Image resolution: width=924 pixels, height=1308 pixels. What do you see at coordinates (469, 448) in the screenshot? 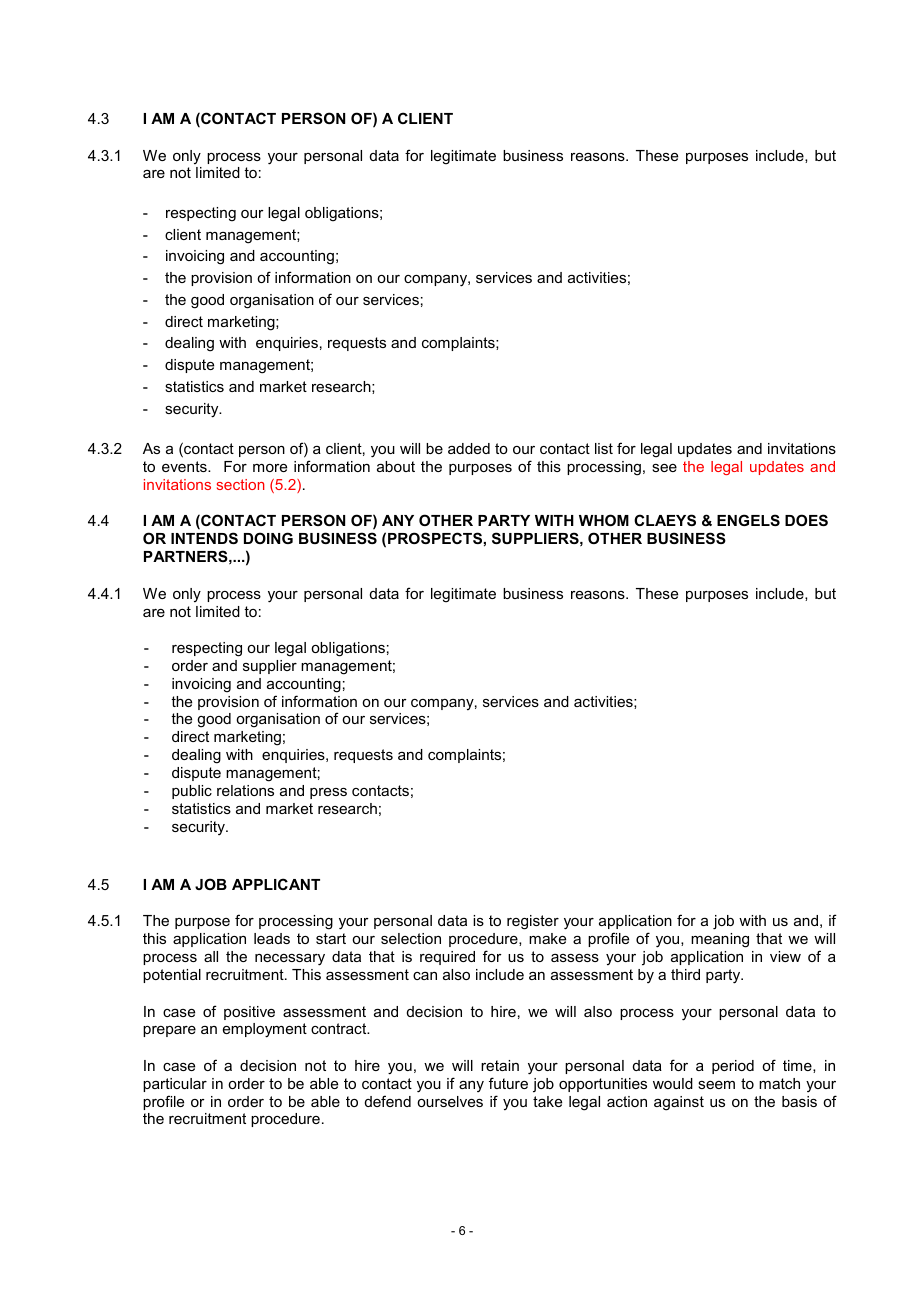
I see `added` at bounding box center [469, 448].
